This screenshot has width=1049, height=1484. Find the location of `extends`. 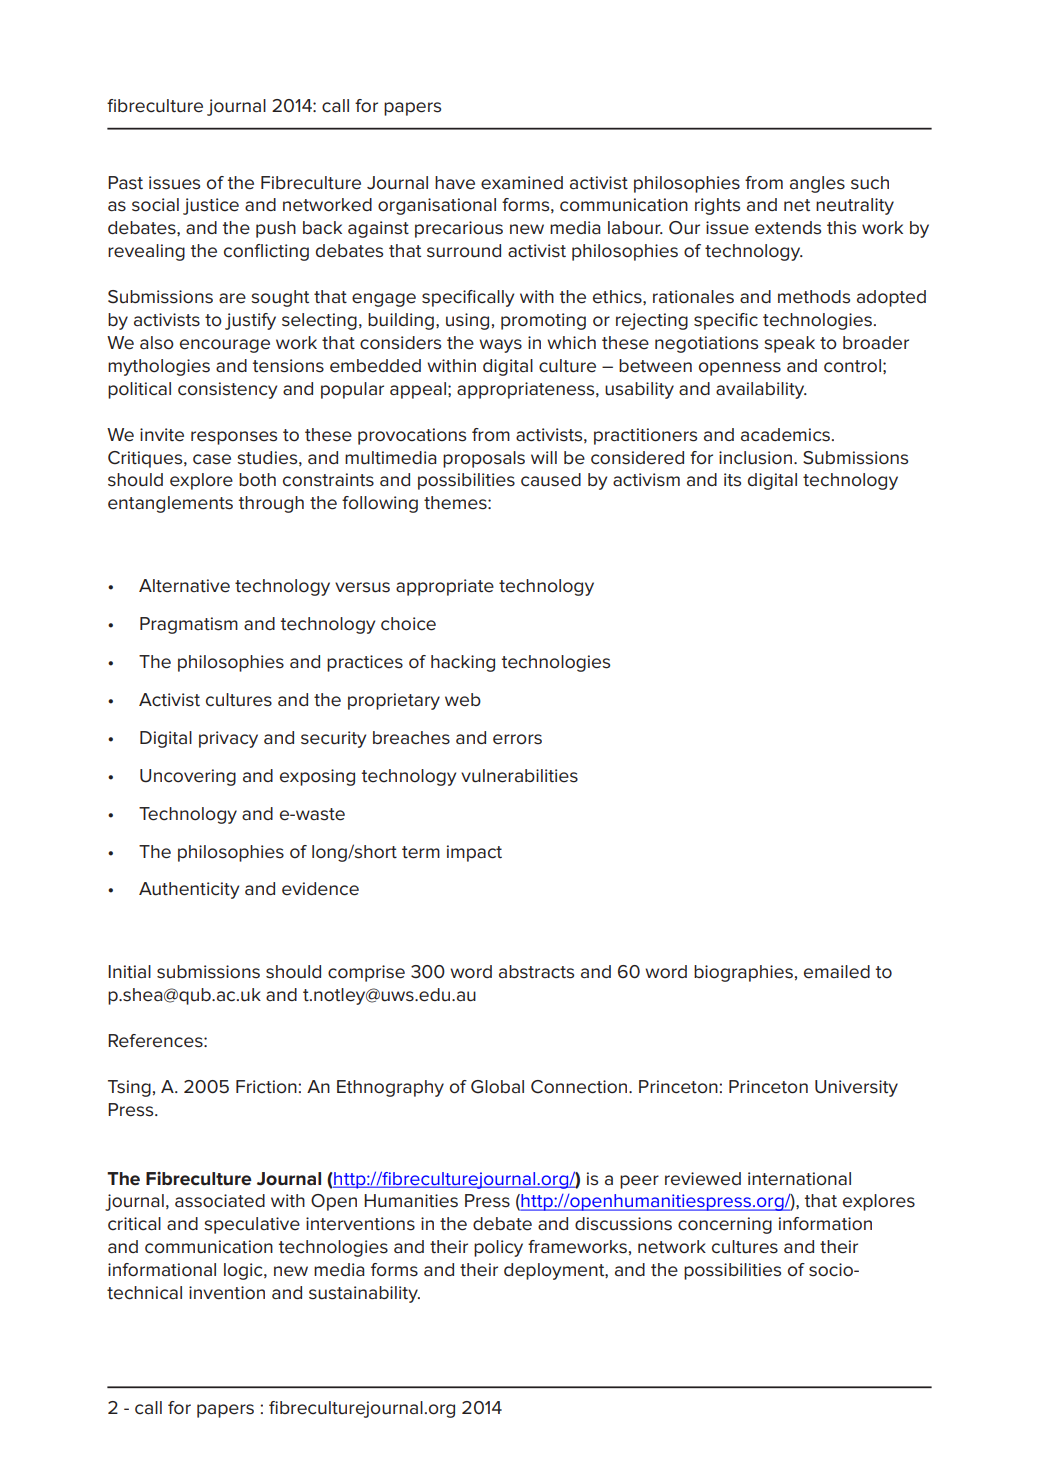

extends is located at coordinates (788, 228).
